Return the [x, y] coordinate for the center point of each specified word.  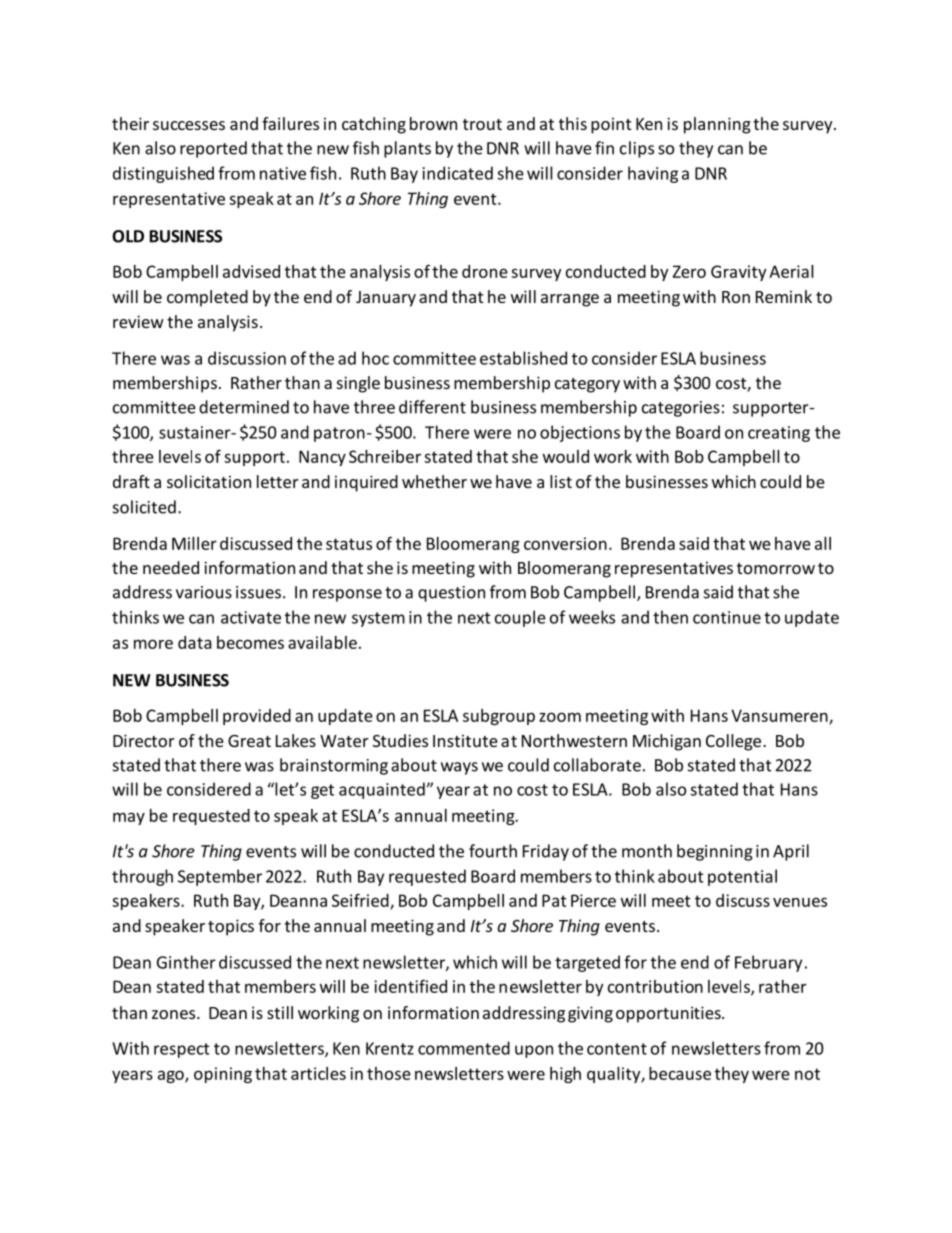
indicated [458, 173]
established [523, 358]
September [220, 877]
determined [244, 407]
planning [717, 125]
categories [681, 409]
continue [727, 617]
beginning [715, 852]
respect [182, 1050]
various [204, 592]
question [451, 594]
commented [464, 1048]
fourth [493, 851]
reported [213, 149]
